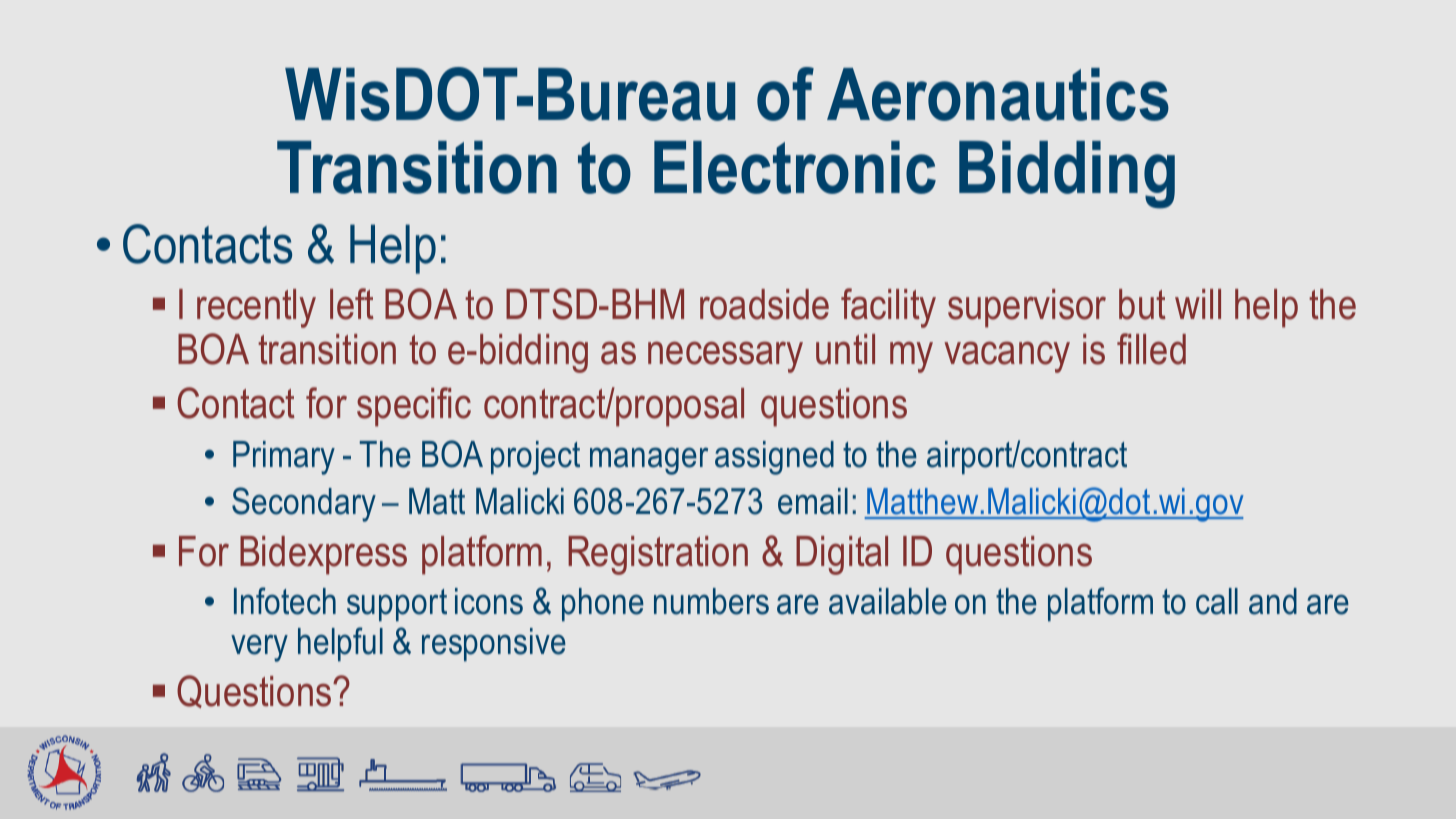 The height and width of the screenshot is (819, 1456). I want to click on Electronic, so click(795, 167).
